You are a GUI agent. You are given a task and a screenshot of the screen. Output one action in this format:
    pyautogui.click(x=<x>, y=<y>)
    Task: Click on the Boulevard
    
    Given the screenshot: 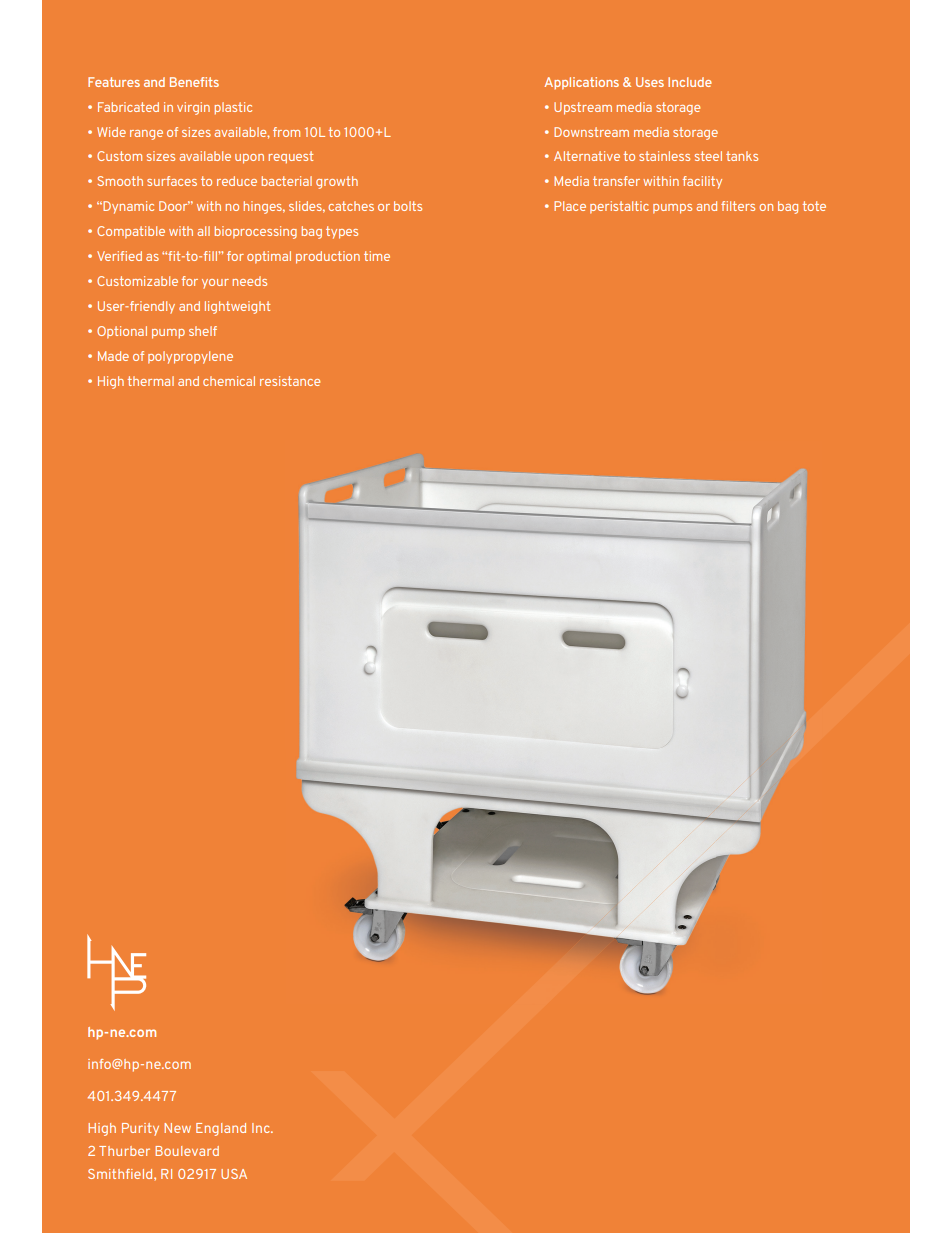 What is the action you would take?
    pyautogui.click(x=187, y=1151)
